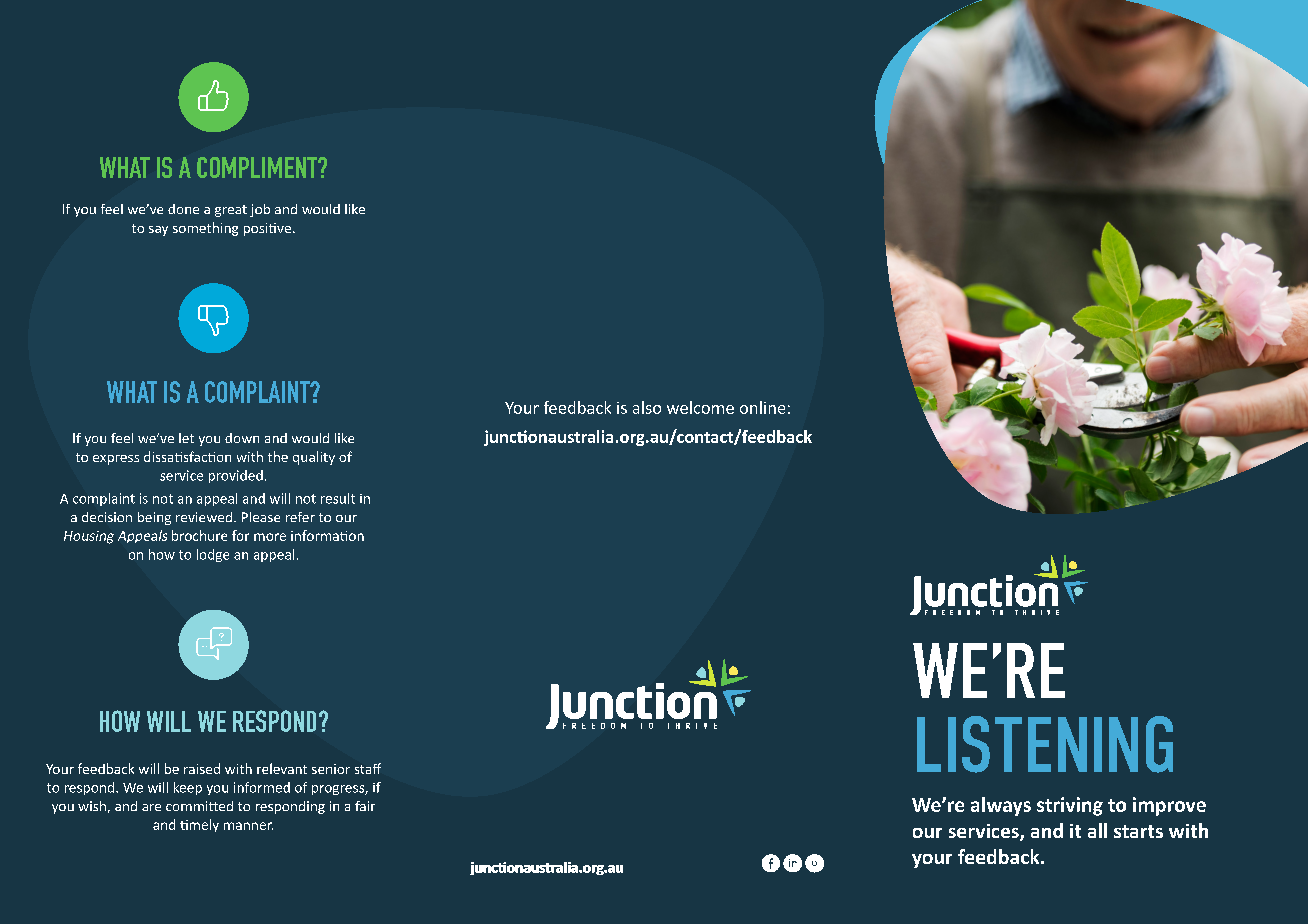  I want to click on lodge, so click(213, 555).
